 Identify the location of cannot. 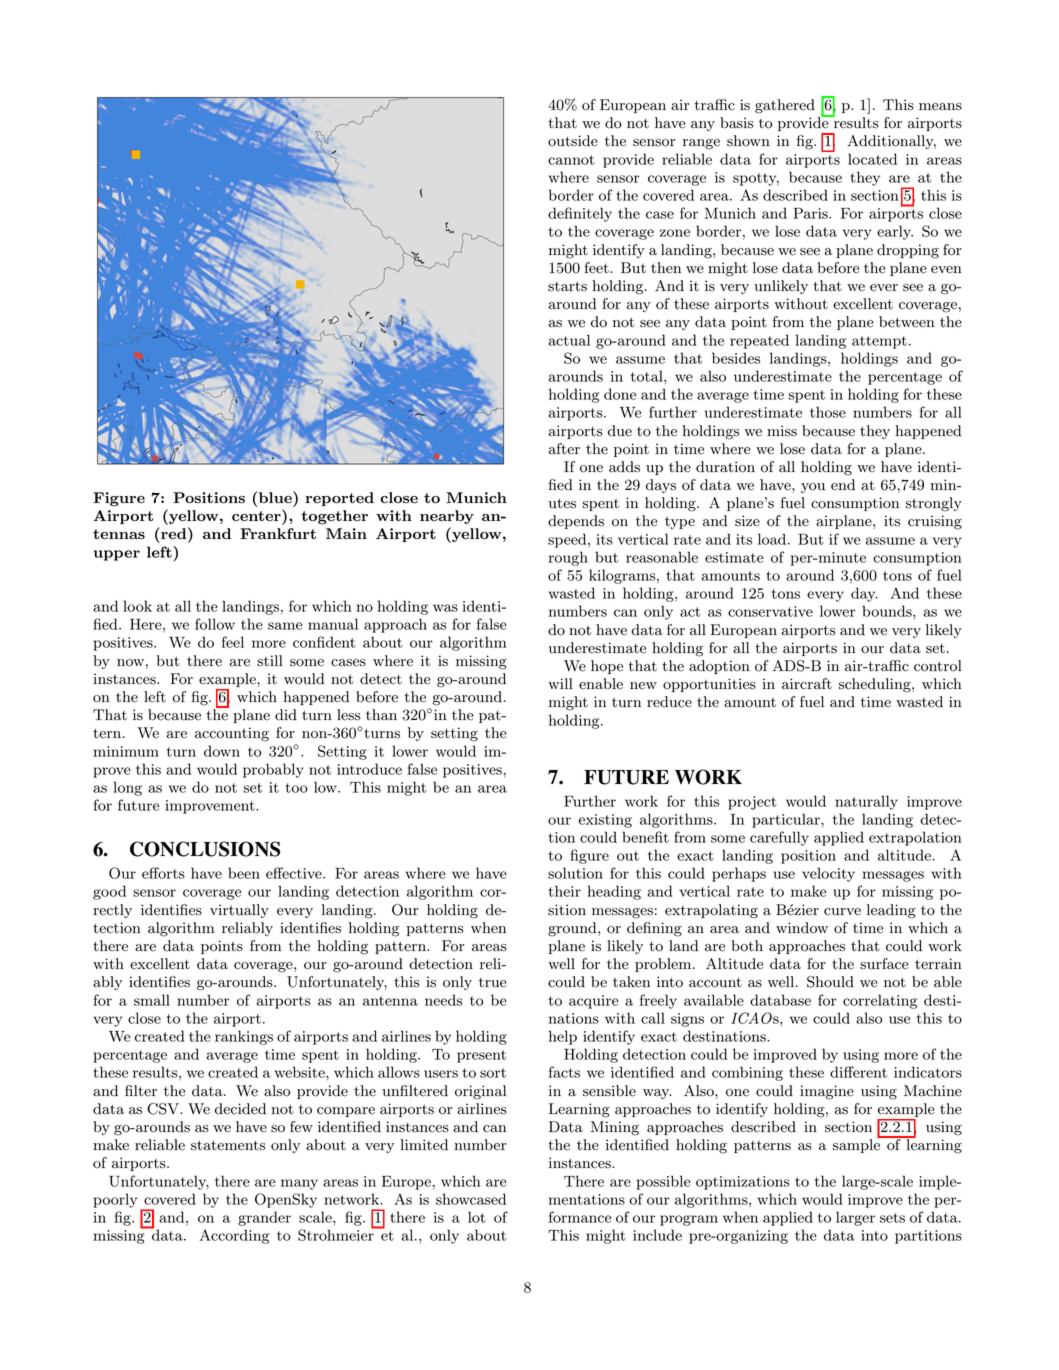
(571, 160).
